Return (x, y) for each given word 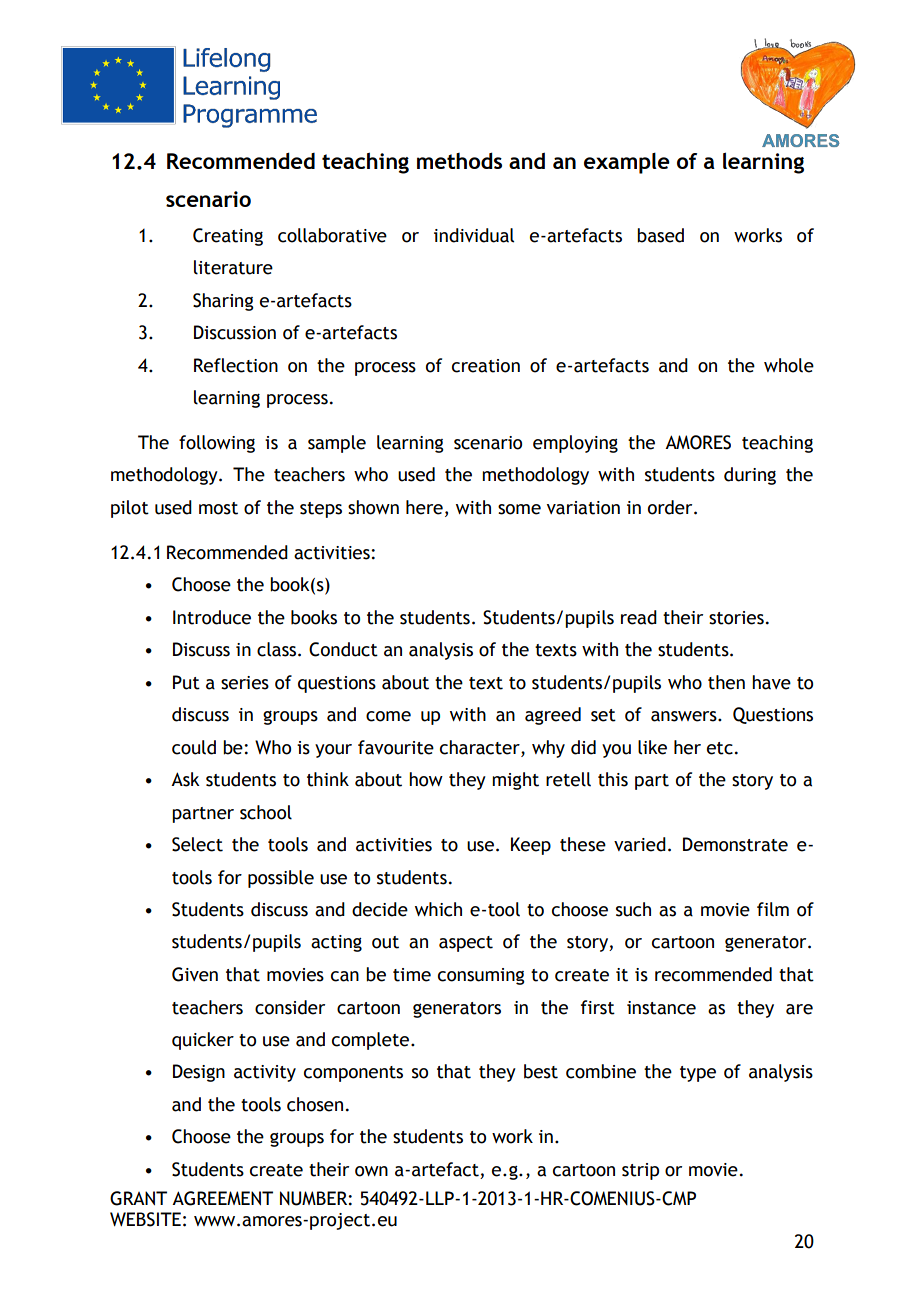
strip (640, 1171)
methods (459, 160)
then (726, 682)
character (481, 747)
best (541, 1071)
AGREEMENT (222, 1198)
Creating (228, 237)
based (660, 235)
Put (186, 682)
